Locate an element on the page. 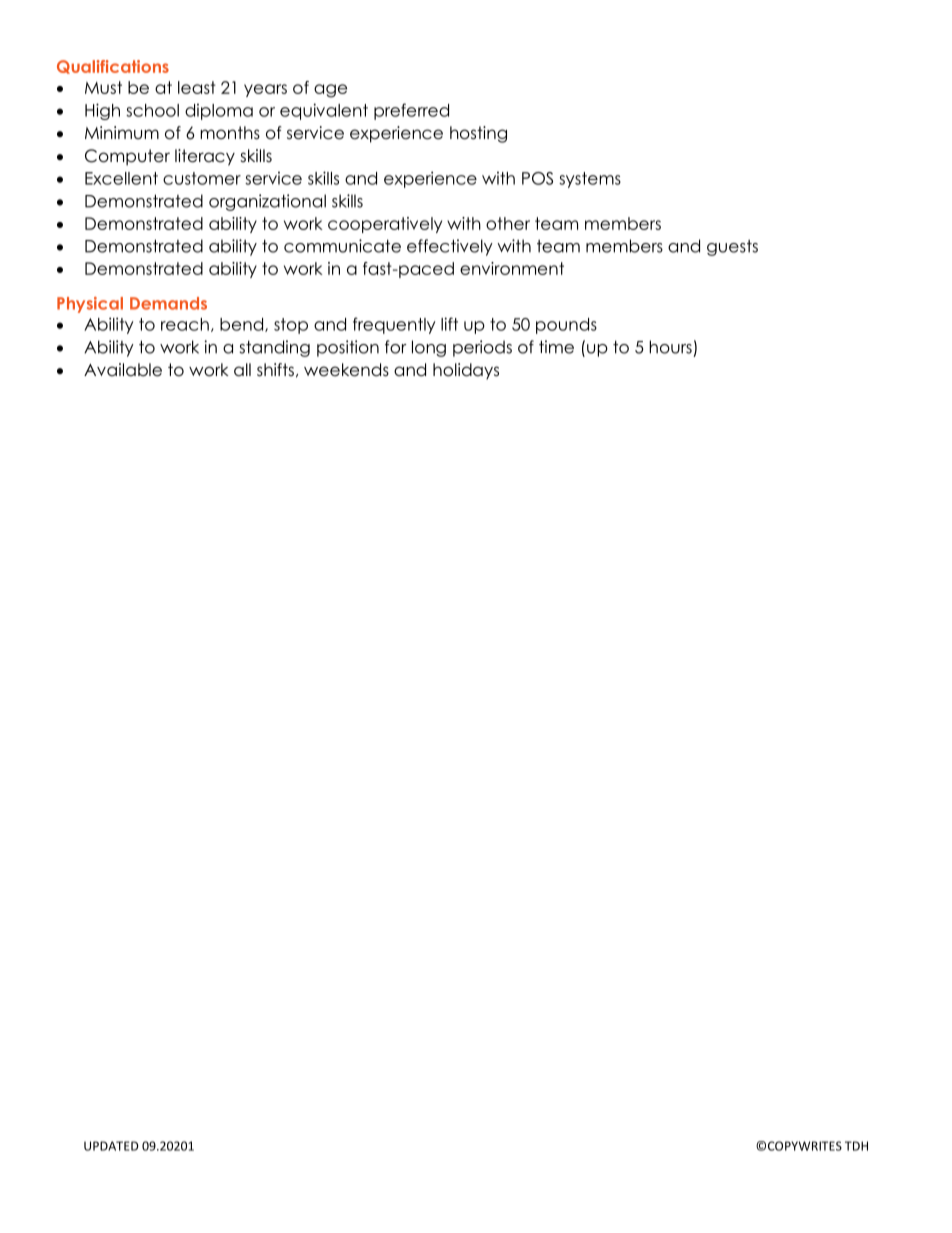 Image resolution: width=952 pixels, height=1233 pixels. holidays is located at coordinates (466, 371).
